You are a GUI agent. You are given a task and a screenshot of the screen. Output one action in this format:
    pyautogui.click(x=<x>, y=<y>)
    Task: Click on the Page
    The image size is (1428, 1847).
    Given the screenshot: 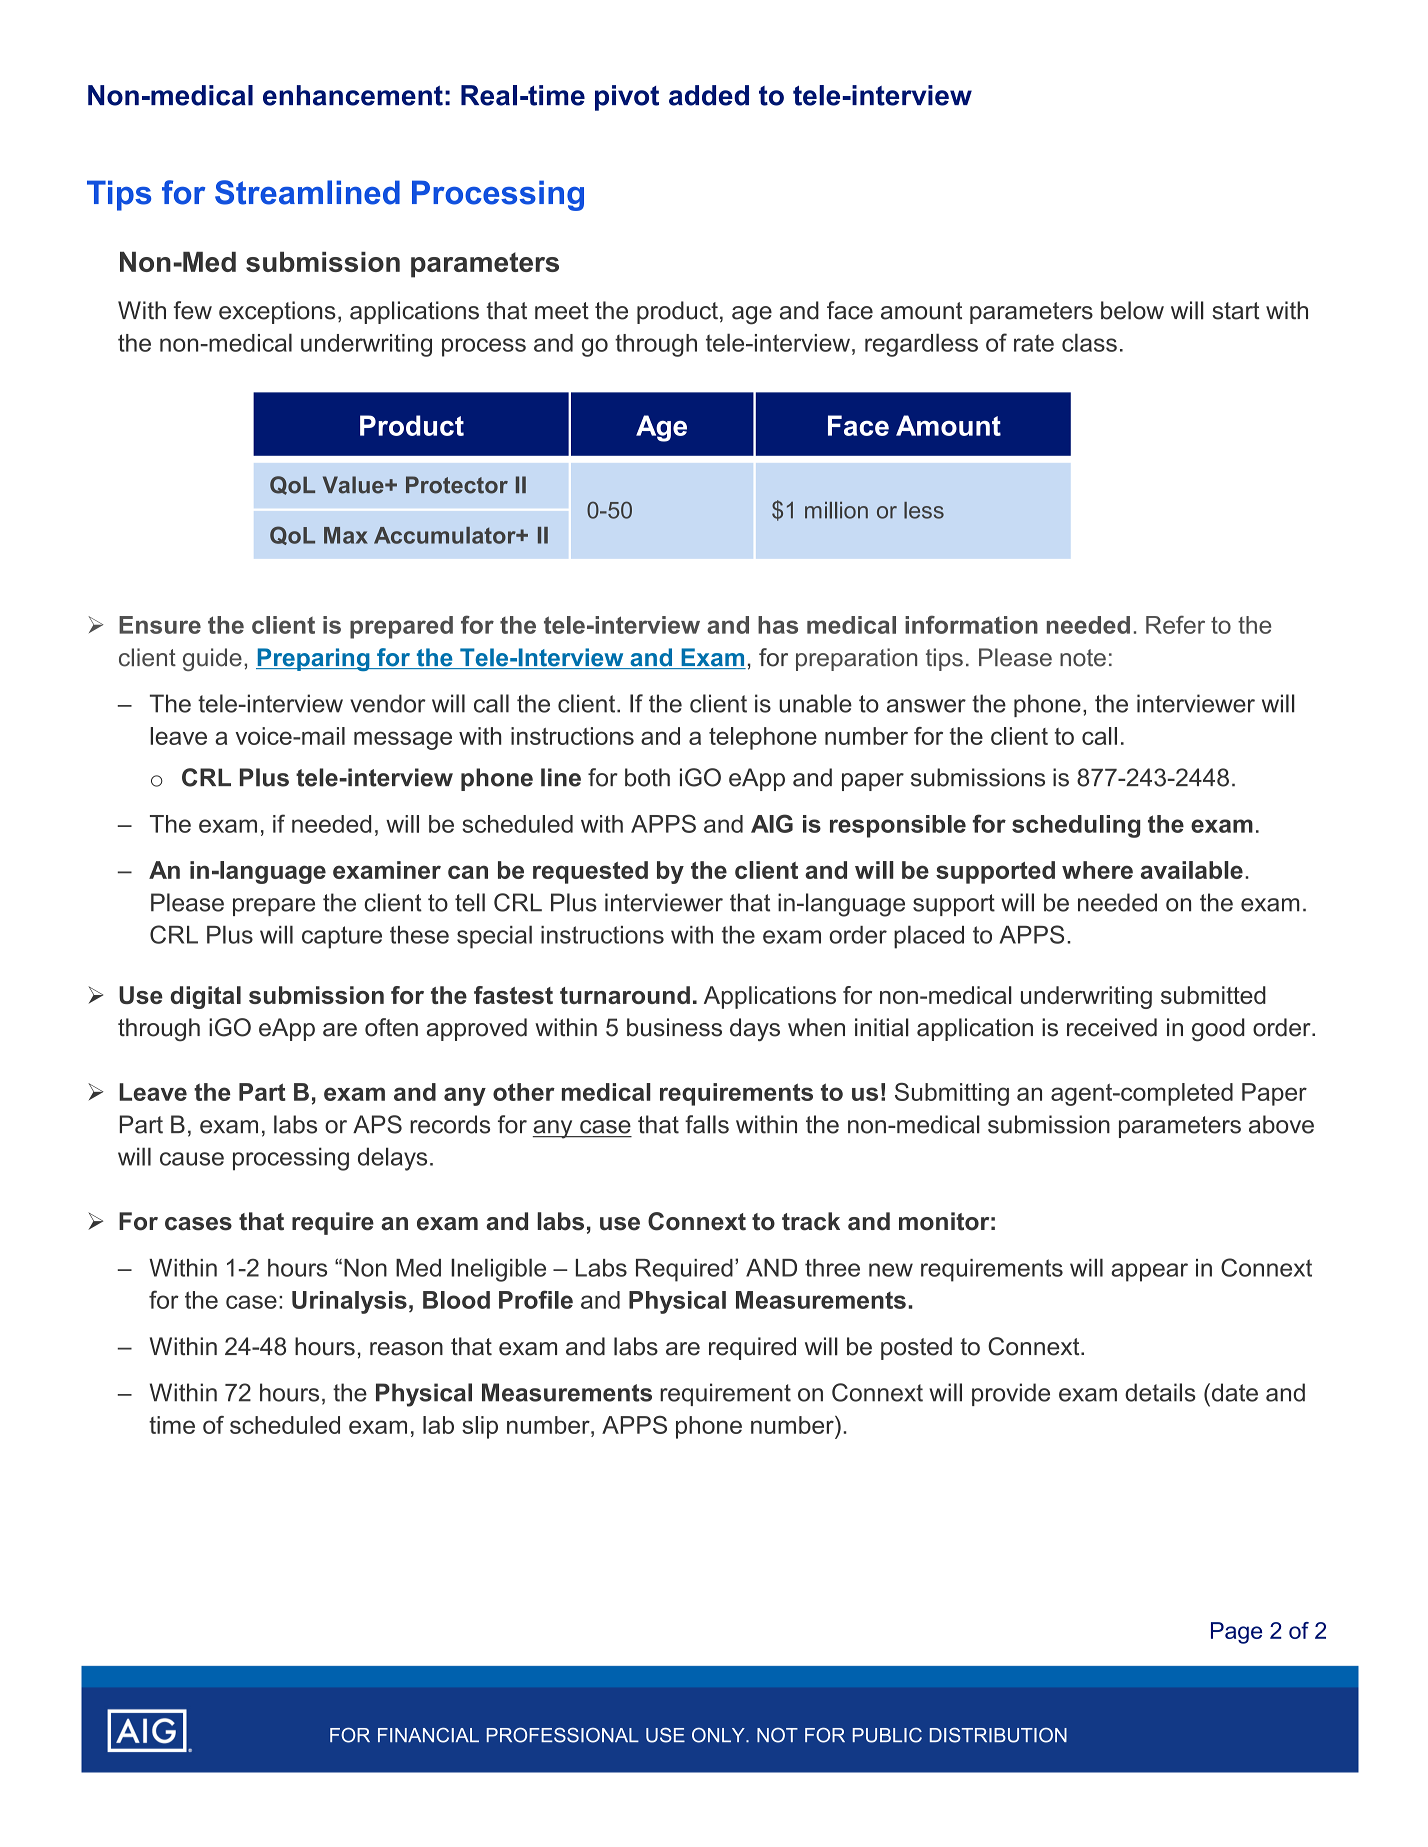 What is the action you would take?
    pyautogui.click(x=1236, y=1633)
